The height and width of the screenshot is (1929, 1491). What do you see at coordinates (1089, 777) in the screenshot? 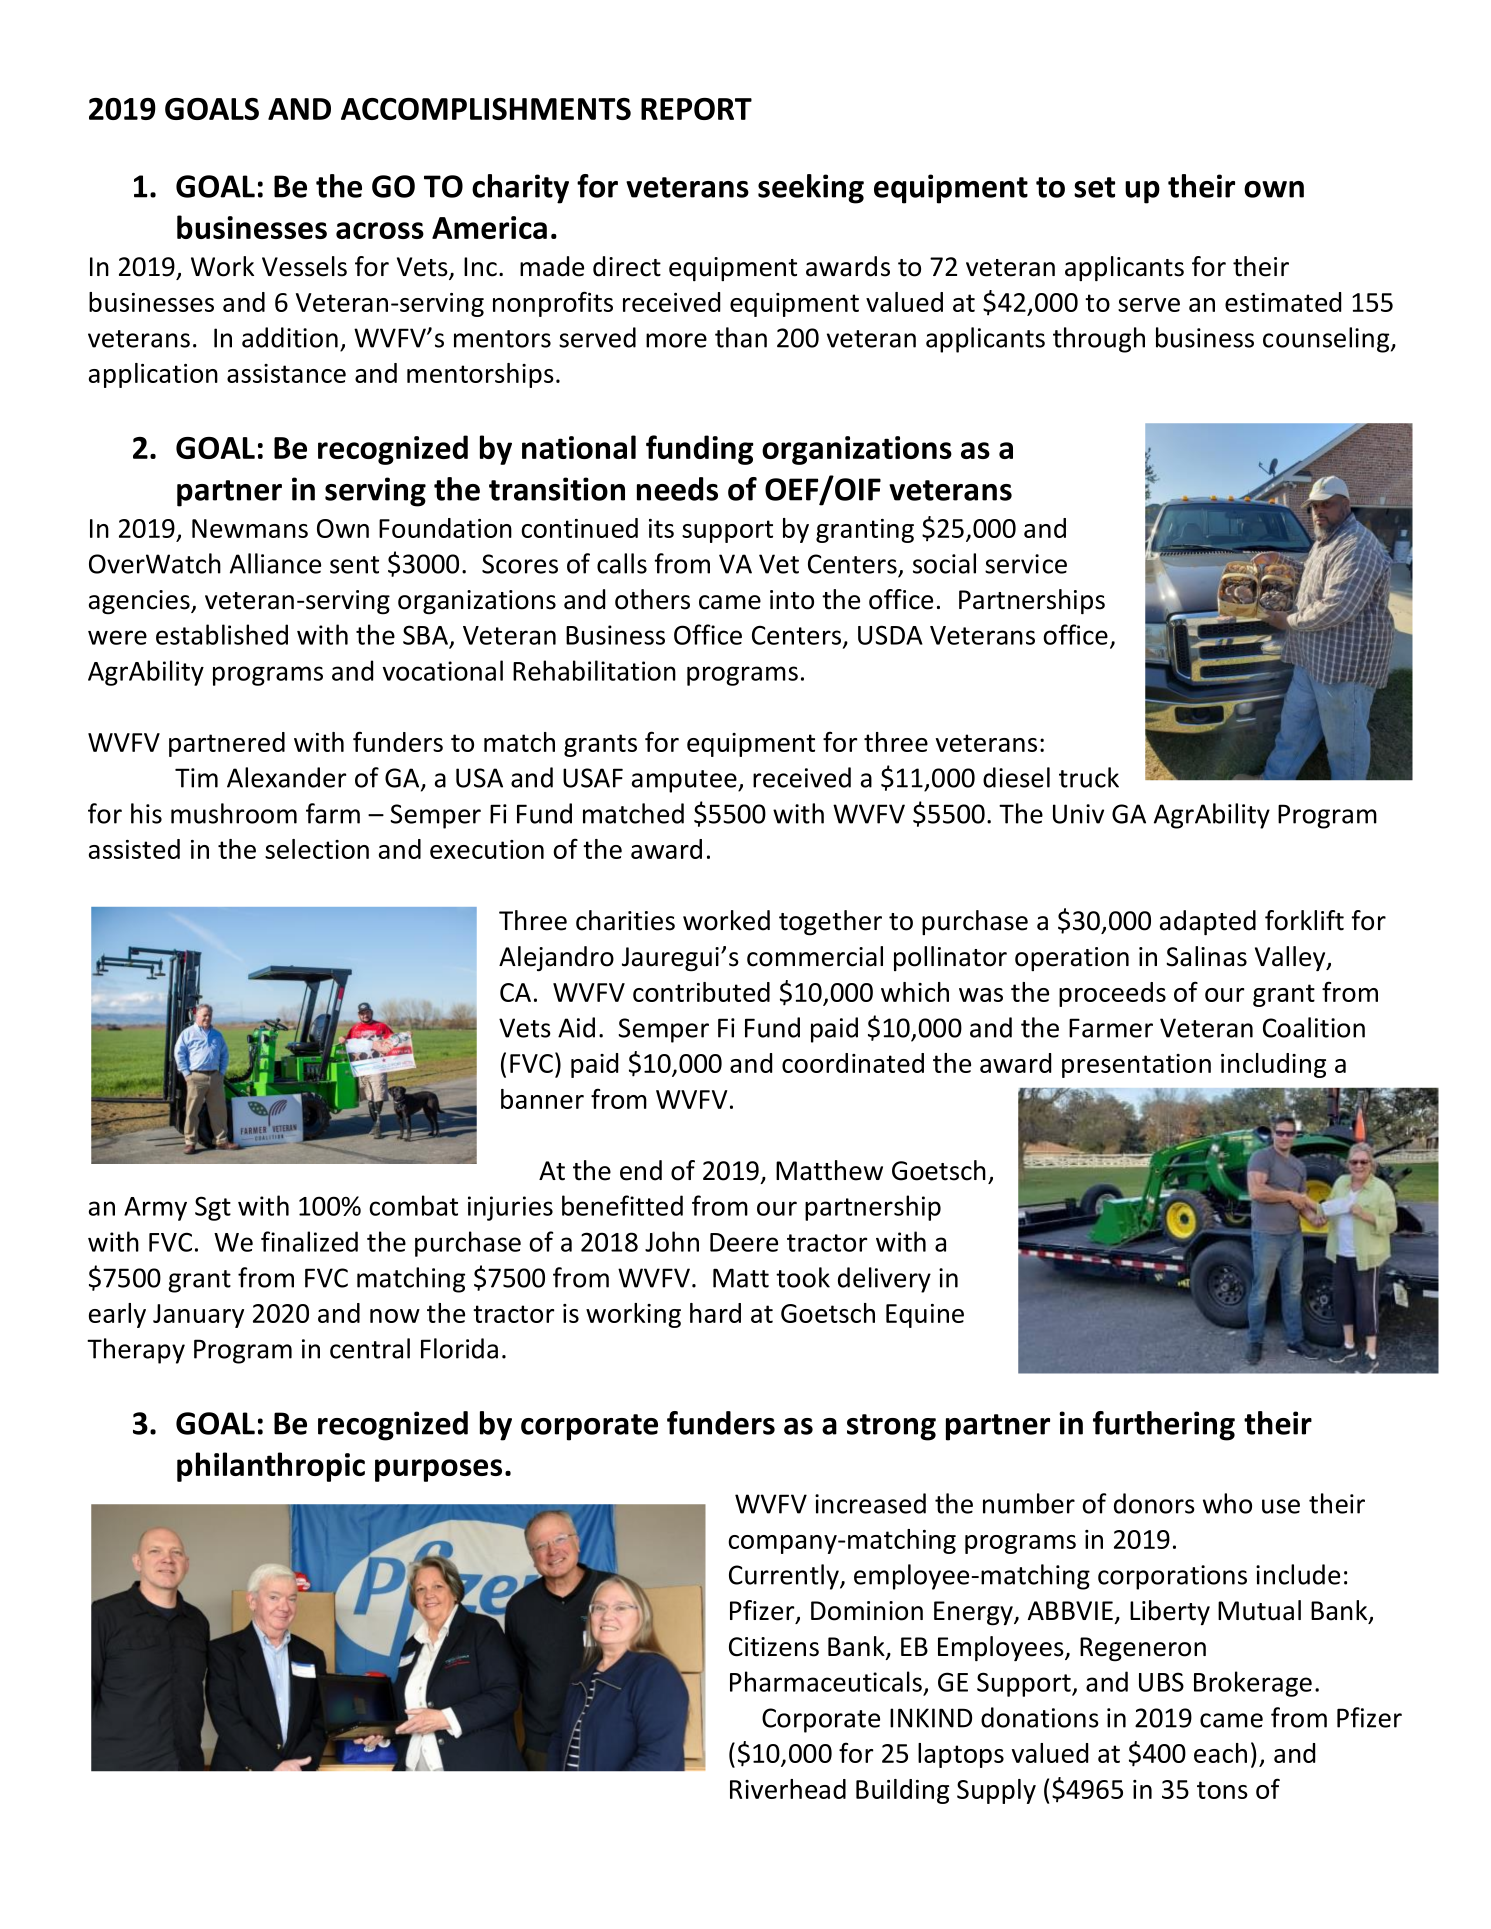
I see `truck` at bounding box center [1089, 777].
